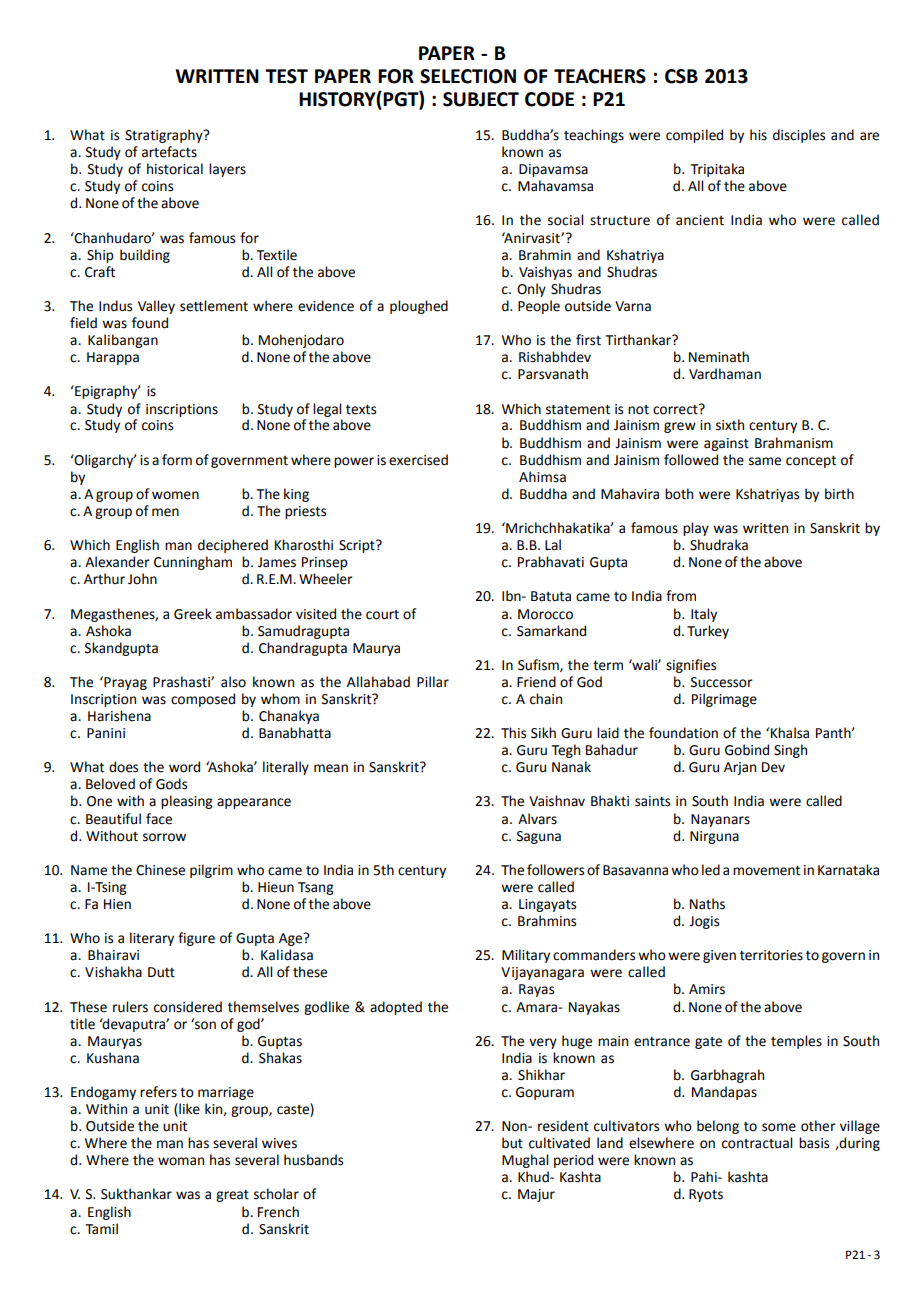  Describe the element at coordinates (481, 99) in the screenshot. I see `SUBJECT` at that location.
